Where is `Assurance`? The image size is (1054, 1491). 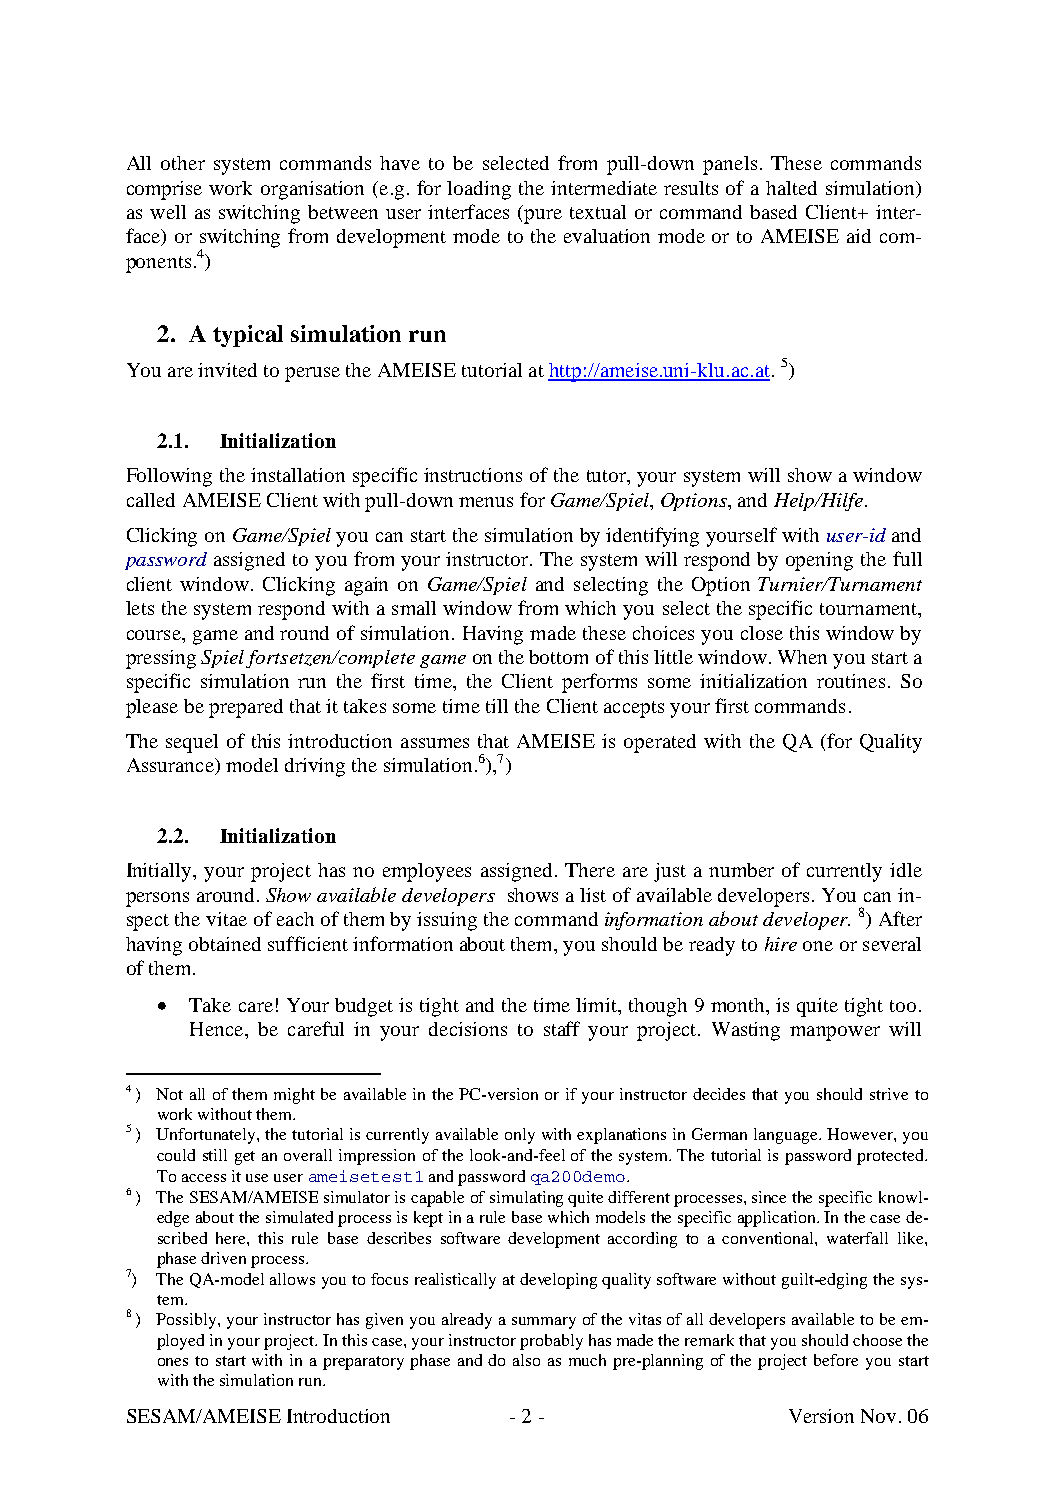
Assurance is located at coordinates (171, 766).
